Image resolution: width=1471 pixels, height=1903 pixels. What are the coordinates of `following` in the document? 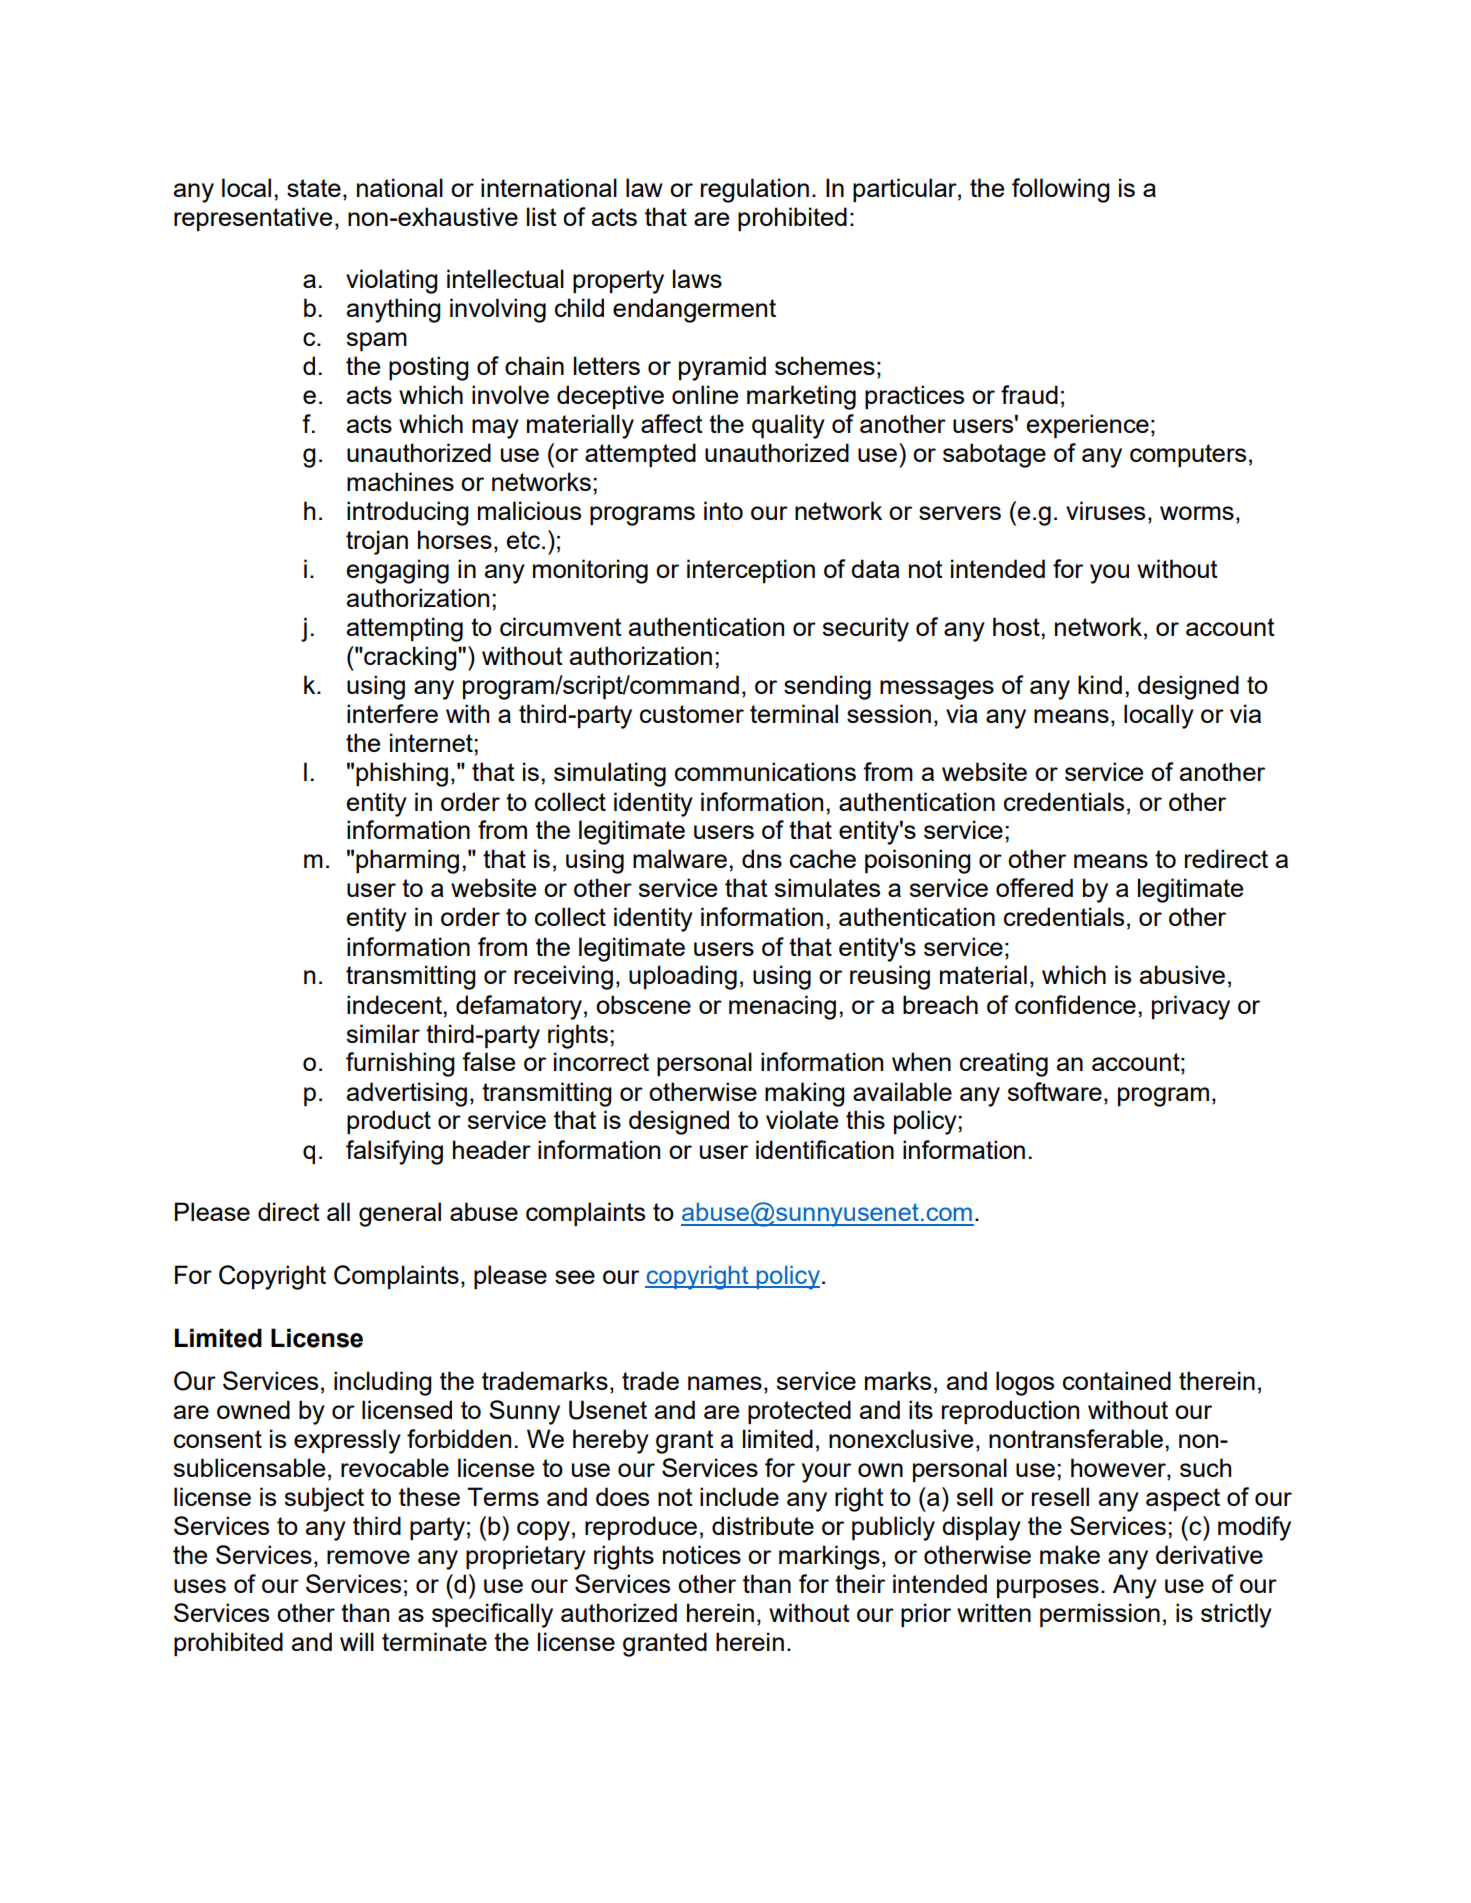 It's located at (1061, 190).
